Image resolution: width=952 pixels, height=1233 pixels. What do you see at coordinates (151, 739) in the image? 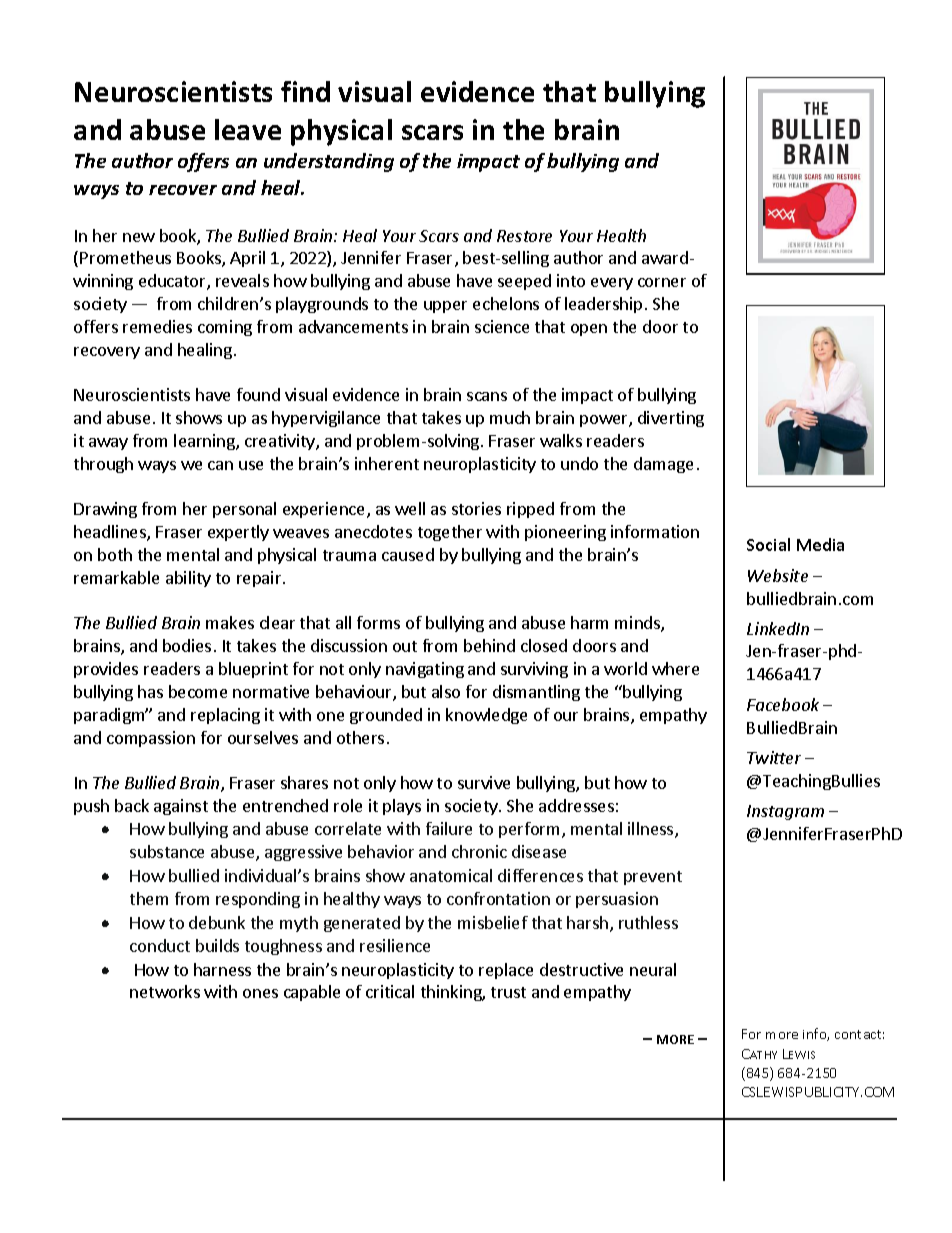
I see `compassion` at bounding box center [151, 739].
